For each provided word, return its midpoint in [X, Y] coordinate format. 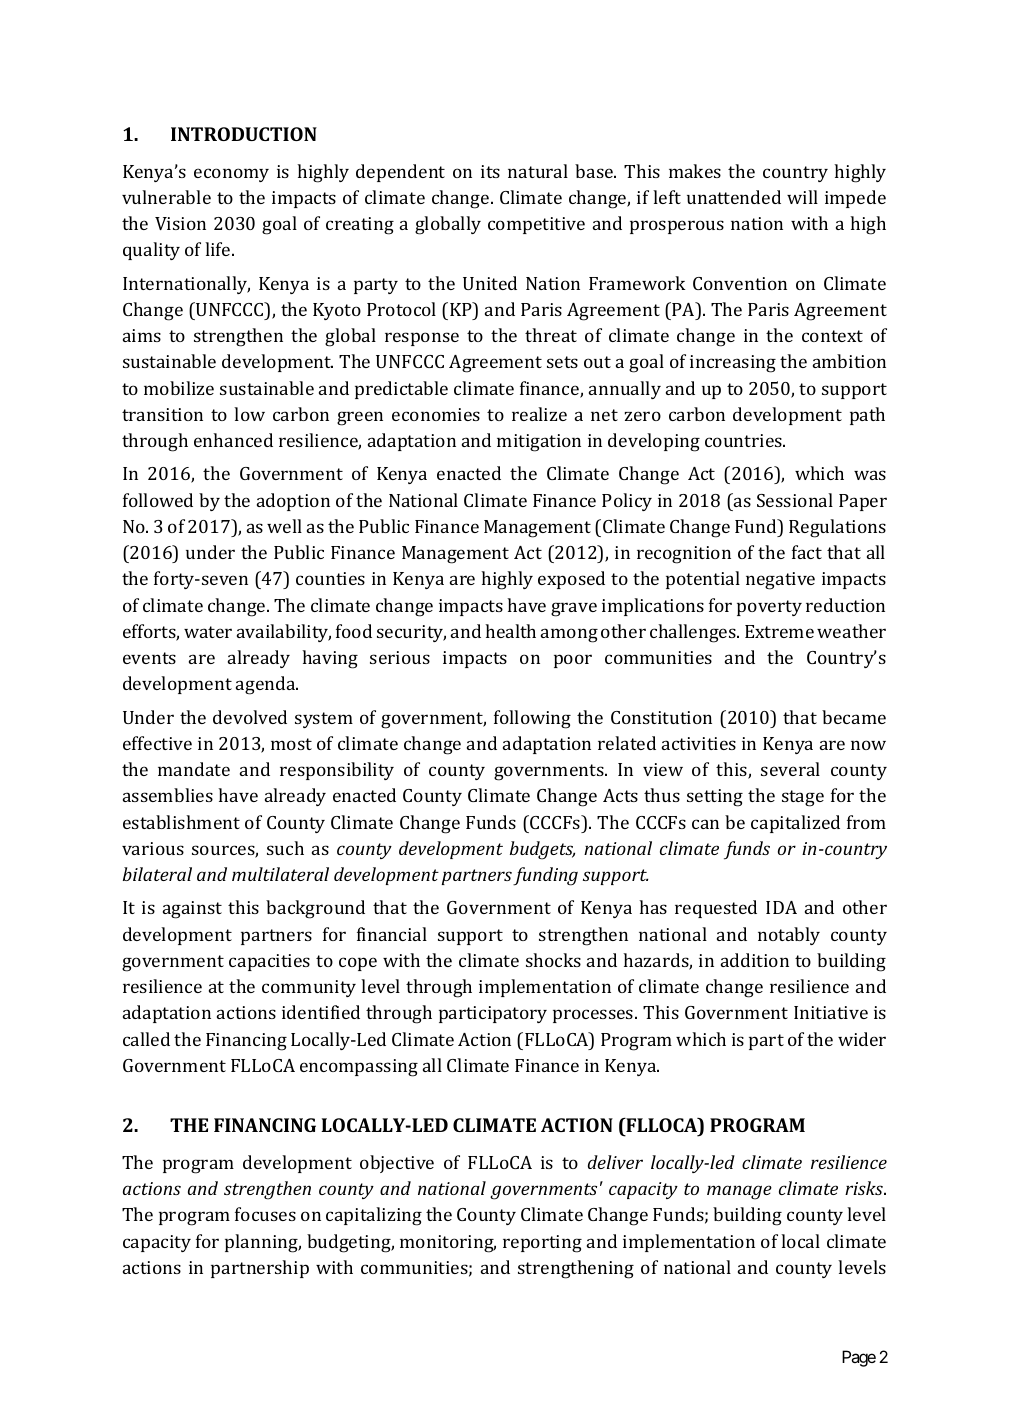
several [790, 769]
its [490, 171]
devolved [250, 717]
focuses [265, 1214]
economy [231, 175]
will [802, 197]
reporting [542, 1244]
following [532, 719]
